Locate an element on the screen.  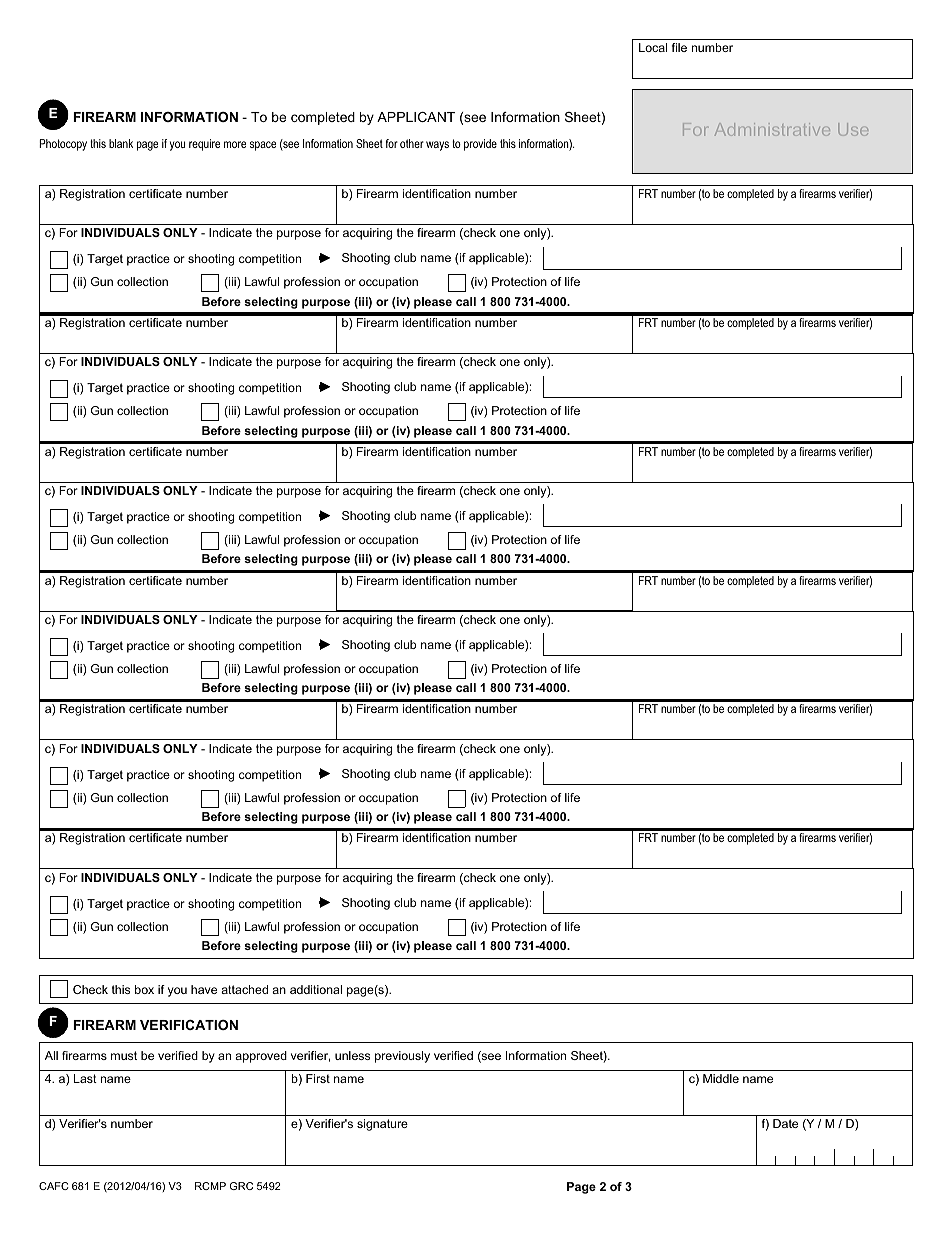
box is located at coordinates (144, 989).
